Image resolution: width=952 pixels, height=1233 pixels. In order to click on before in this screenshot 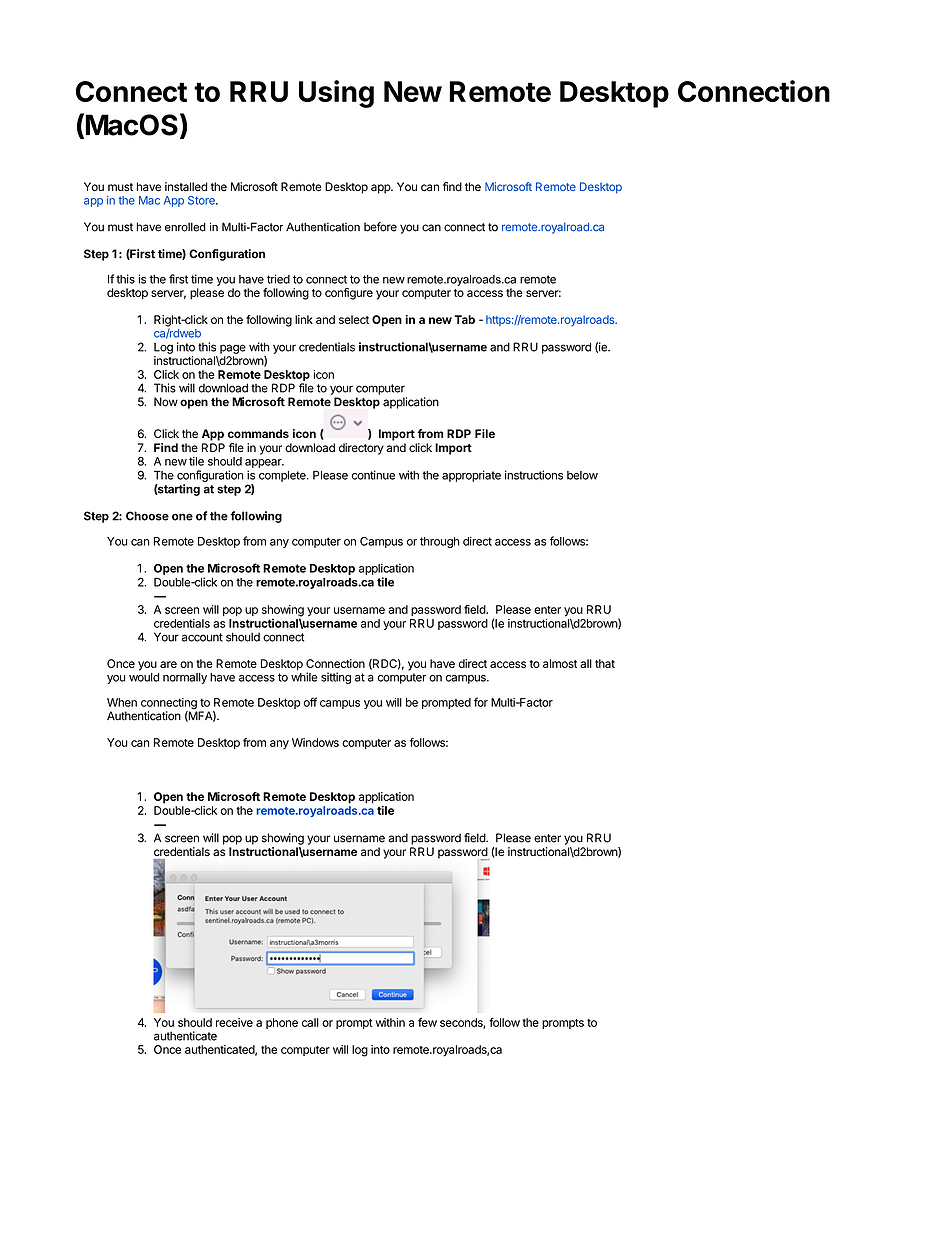, I will do `click(380, 227)`.
